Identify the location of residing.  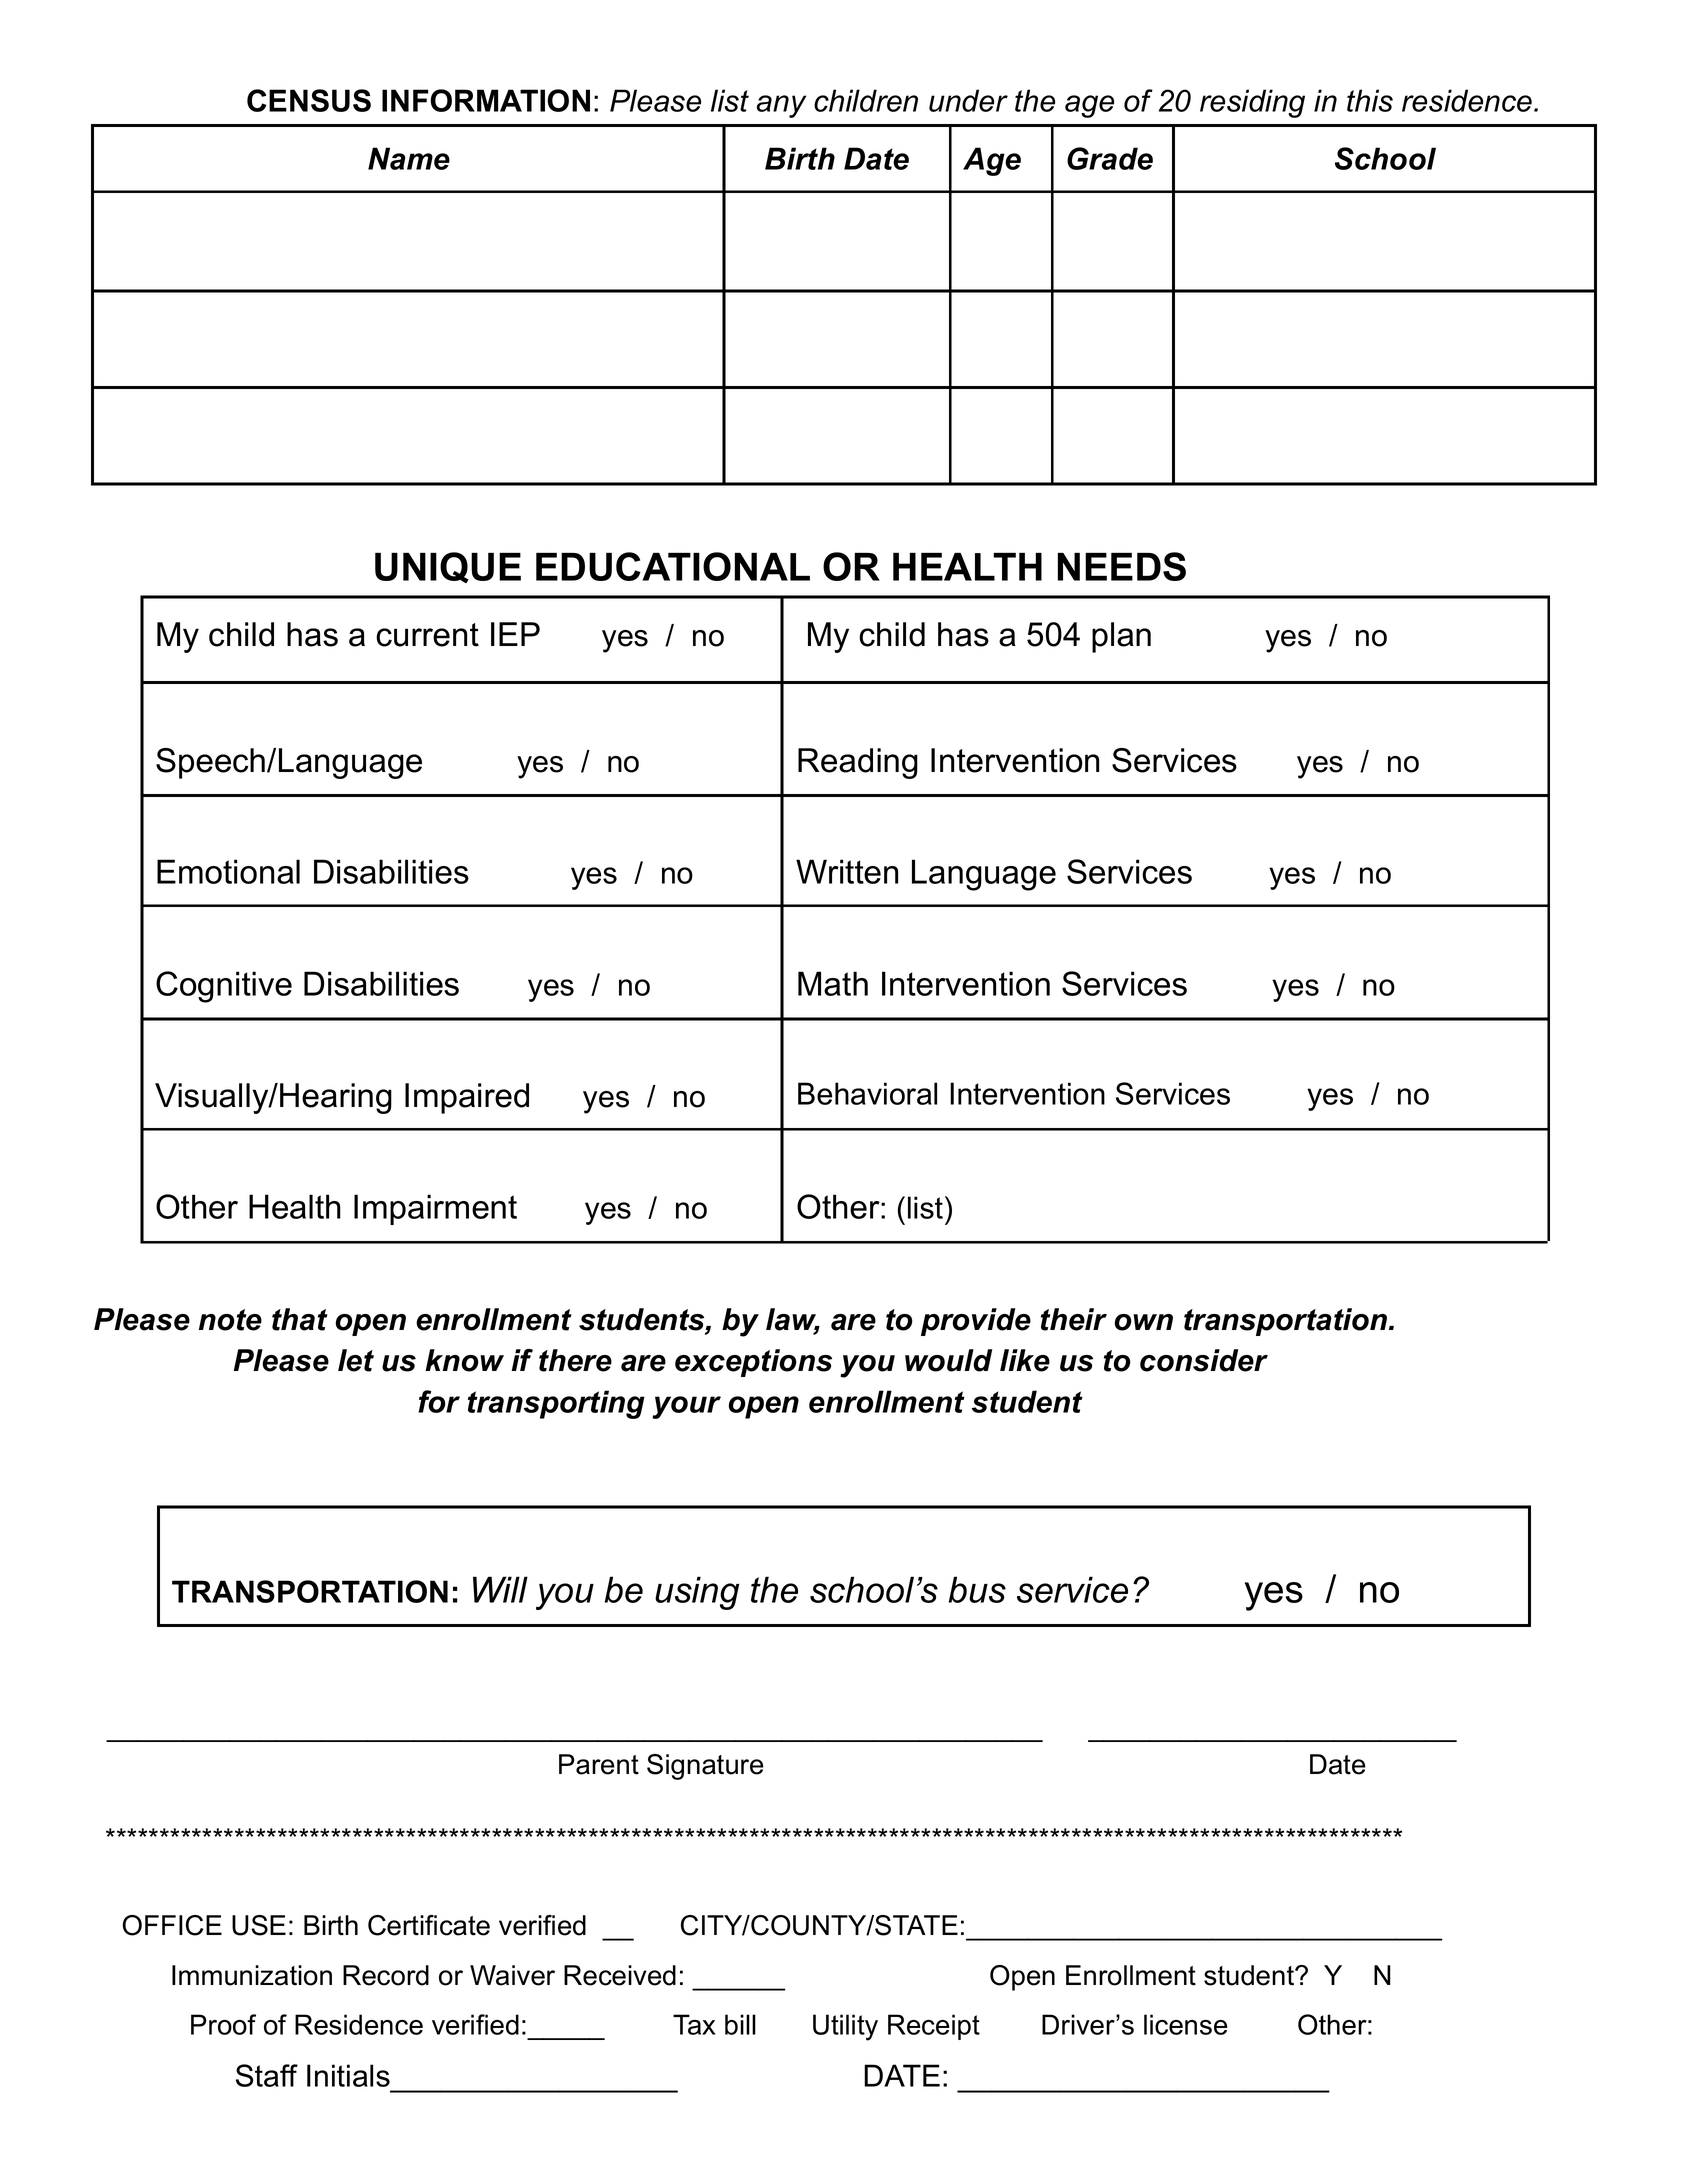
(1252, 103).
